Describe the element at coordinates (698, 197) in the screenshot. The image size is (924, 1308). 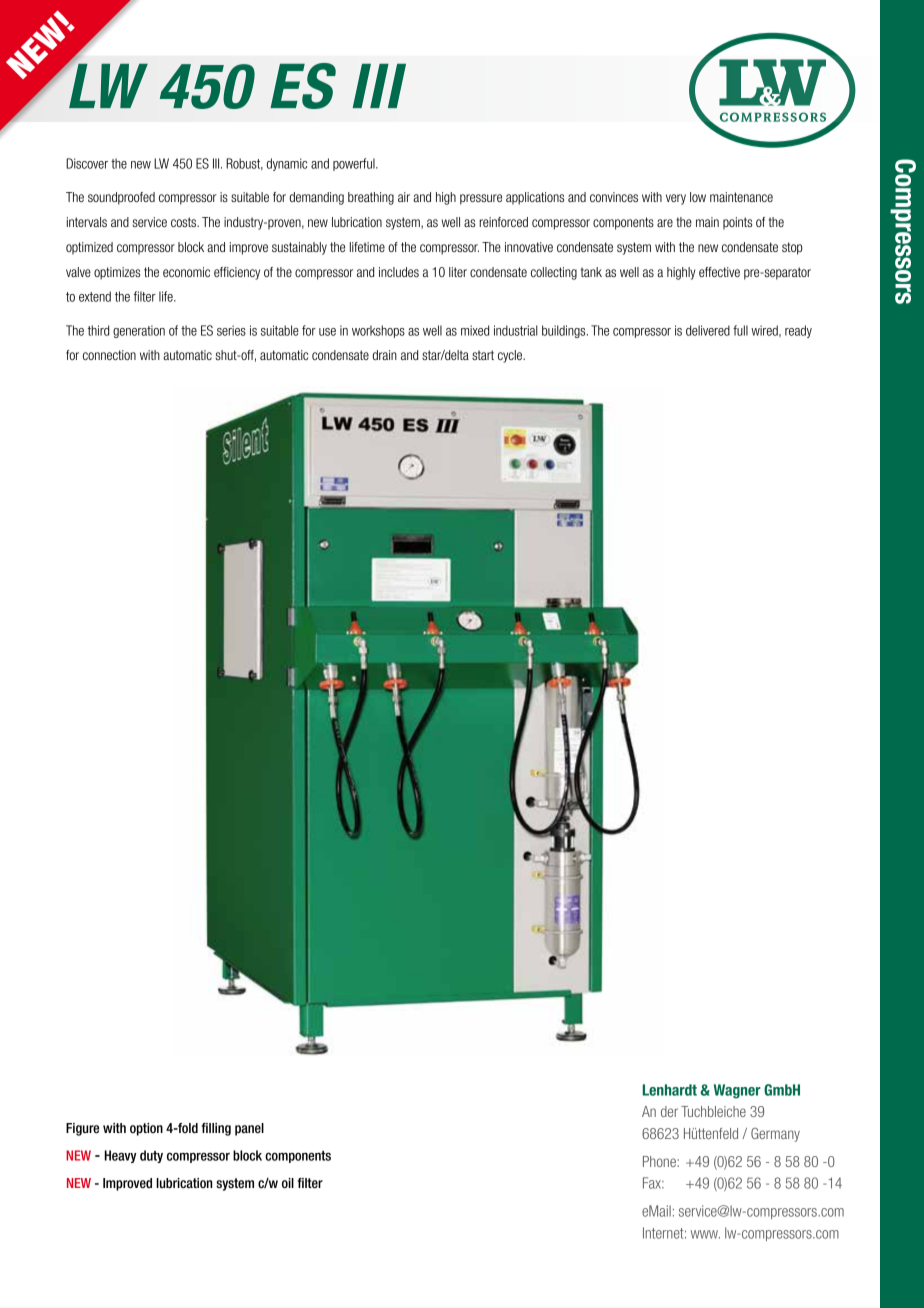
I see `low` at that location.
